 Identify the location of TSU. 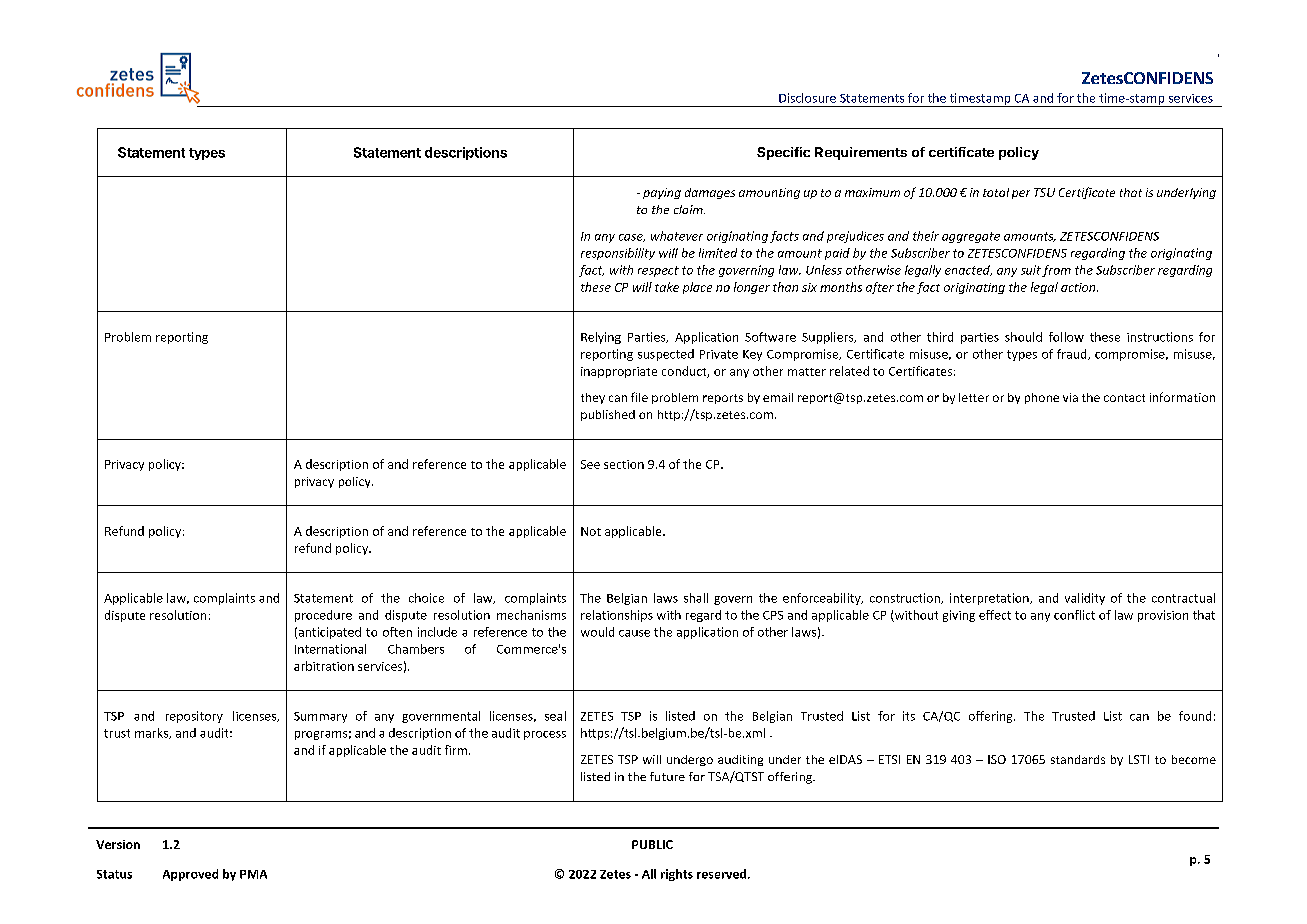
(1044, 192).
